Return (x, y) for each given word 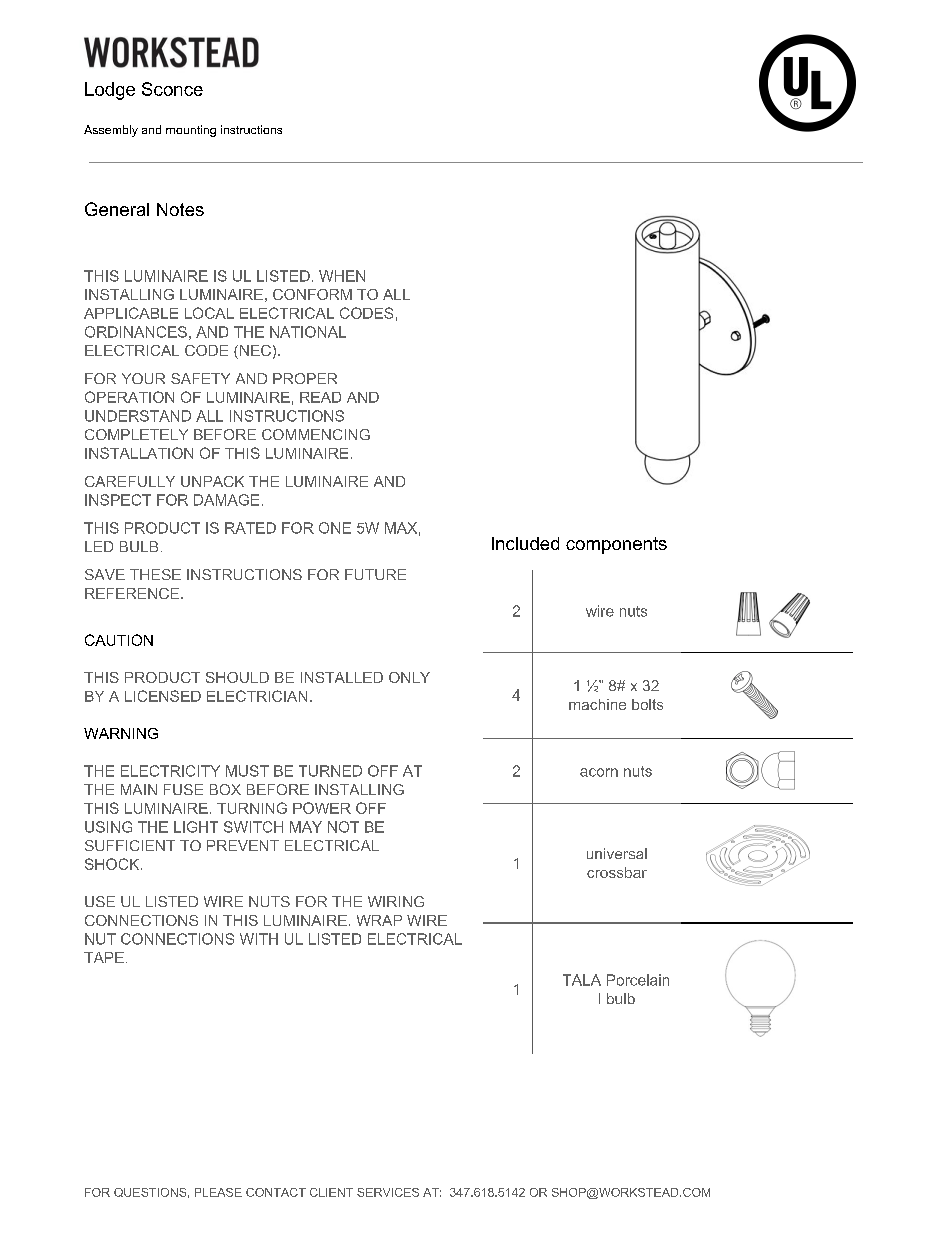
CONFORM (312, 294)
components (616, 545)
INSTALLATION (139, 453)
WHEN (342, 276)
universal (617, 853)
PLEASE (218, 1192)
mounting (191, 131)
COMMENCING (316, 434)
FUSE (183, 789)
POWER (322, 808)
